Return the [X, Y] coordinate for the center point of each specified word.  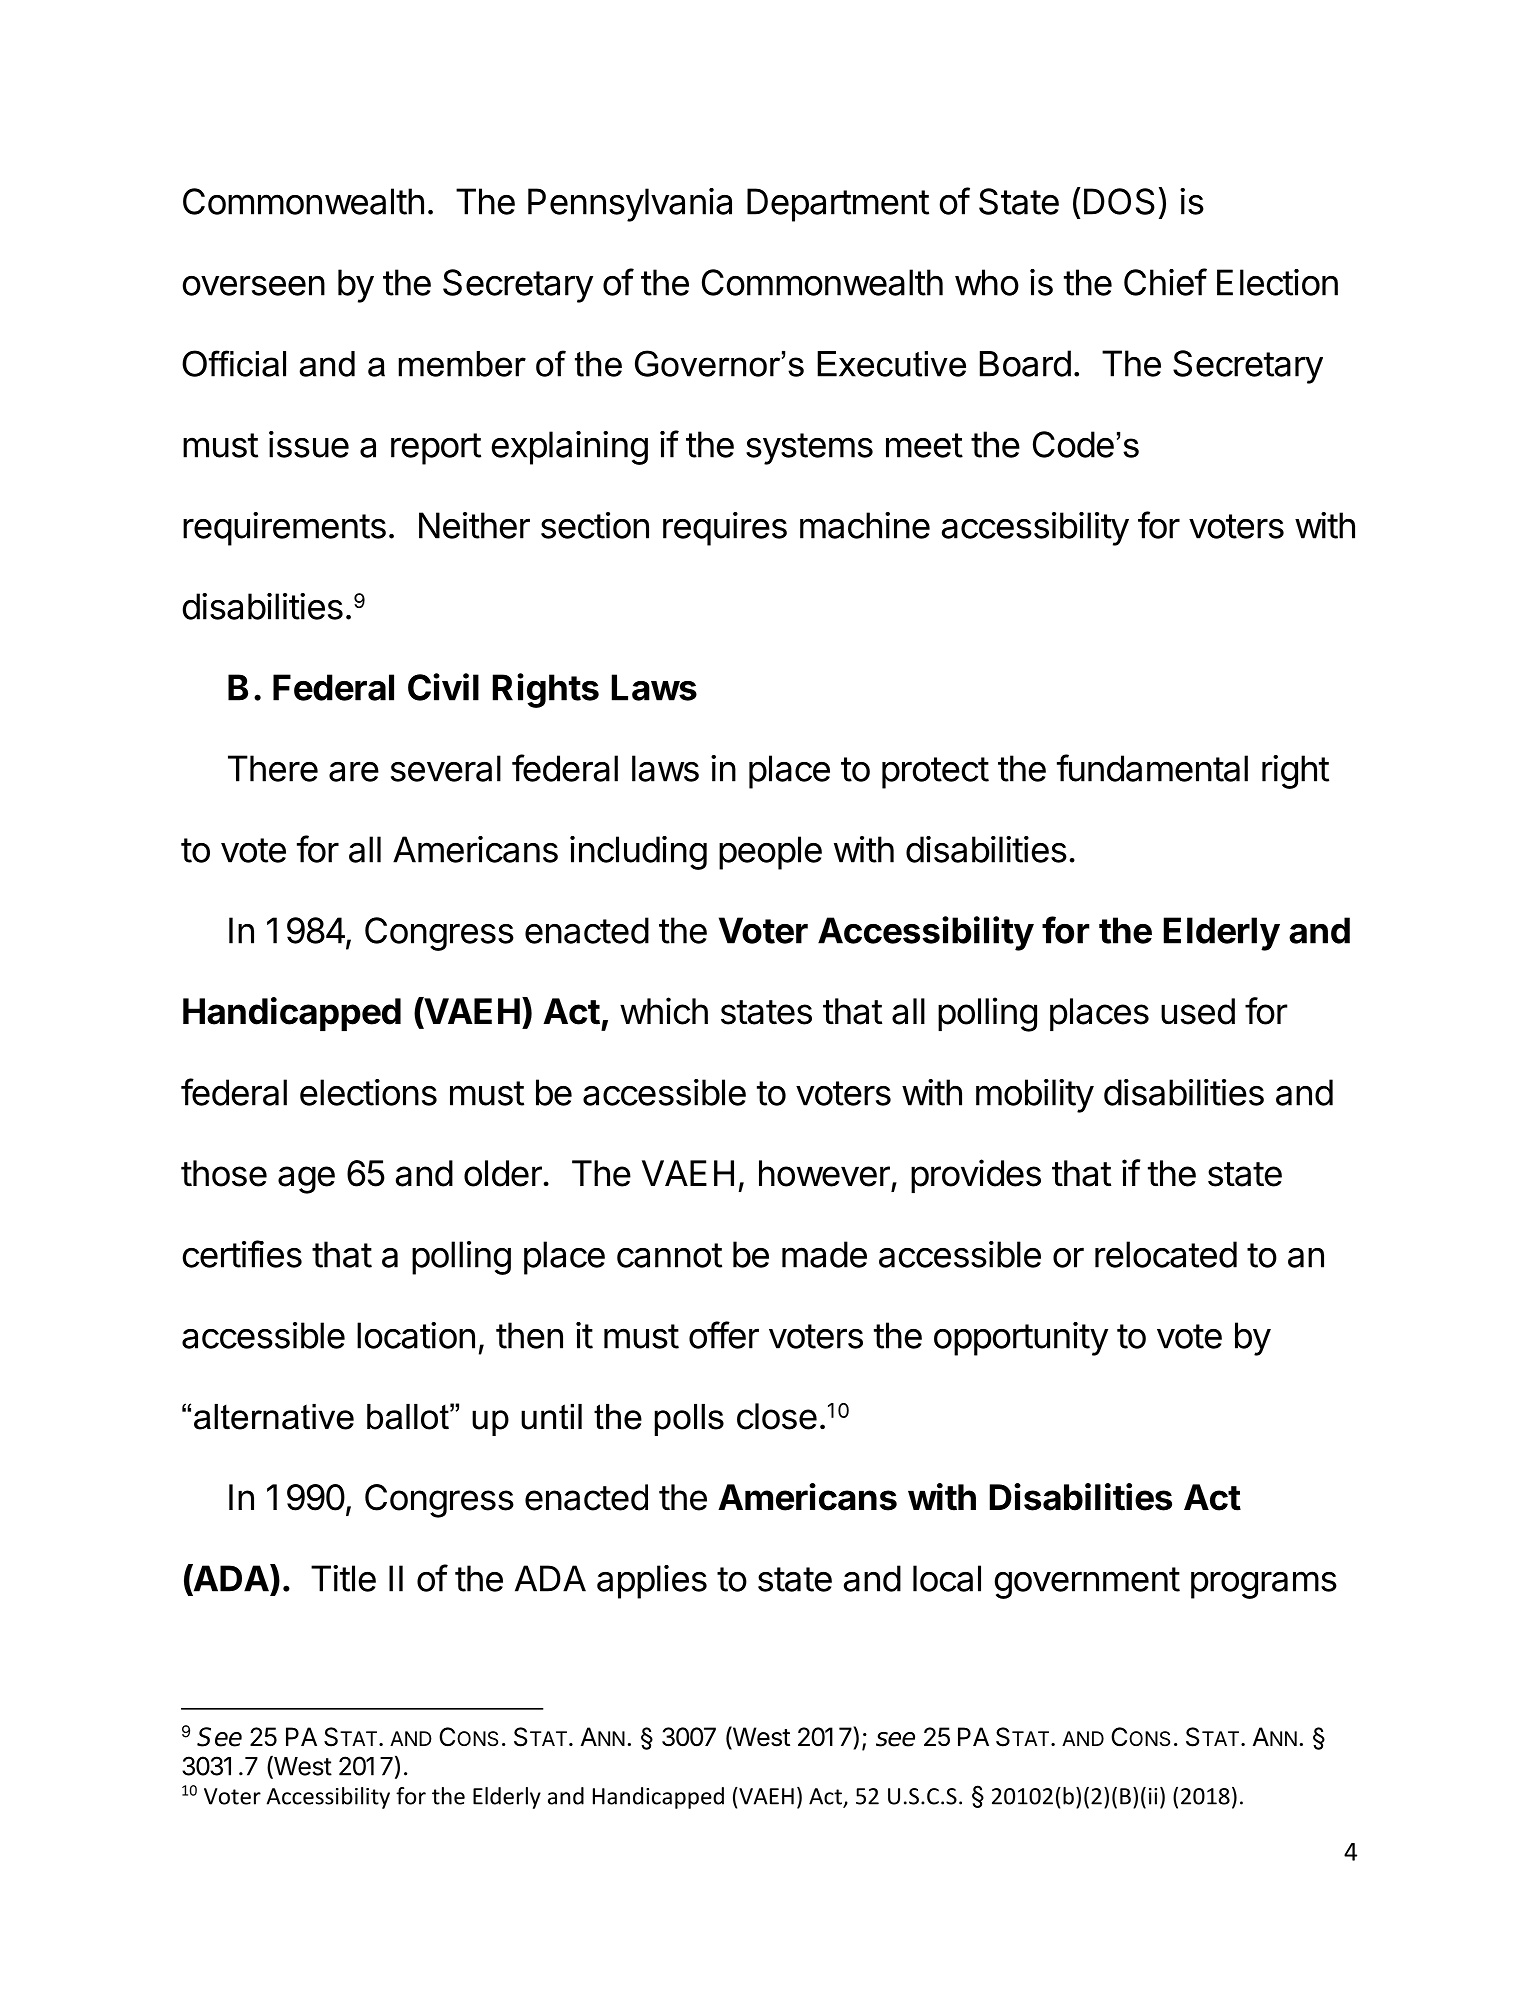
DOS [1119, 201]
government [1087, 1583]
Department [838, 205]
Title [343, 1578]
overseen [253, 286]
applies [652, 1582]
